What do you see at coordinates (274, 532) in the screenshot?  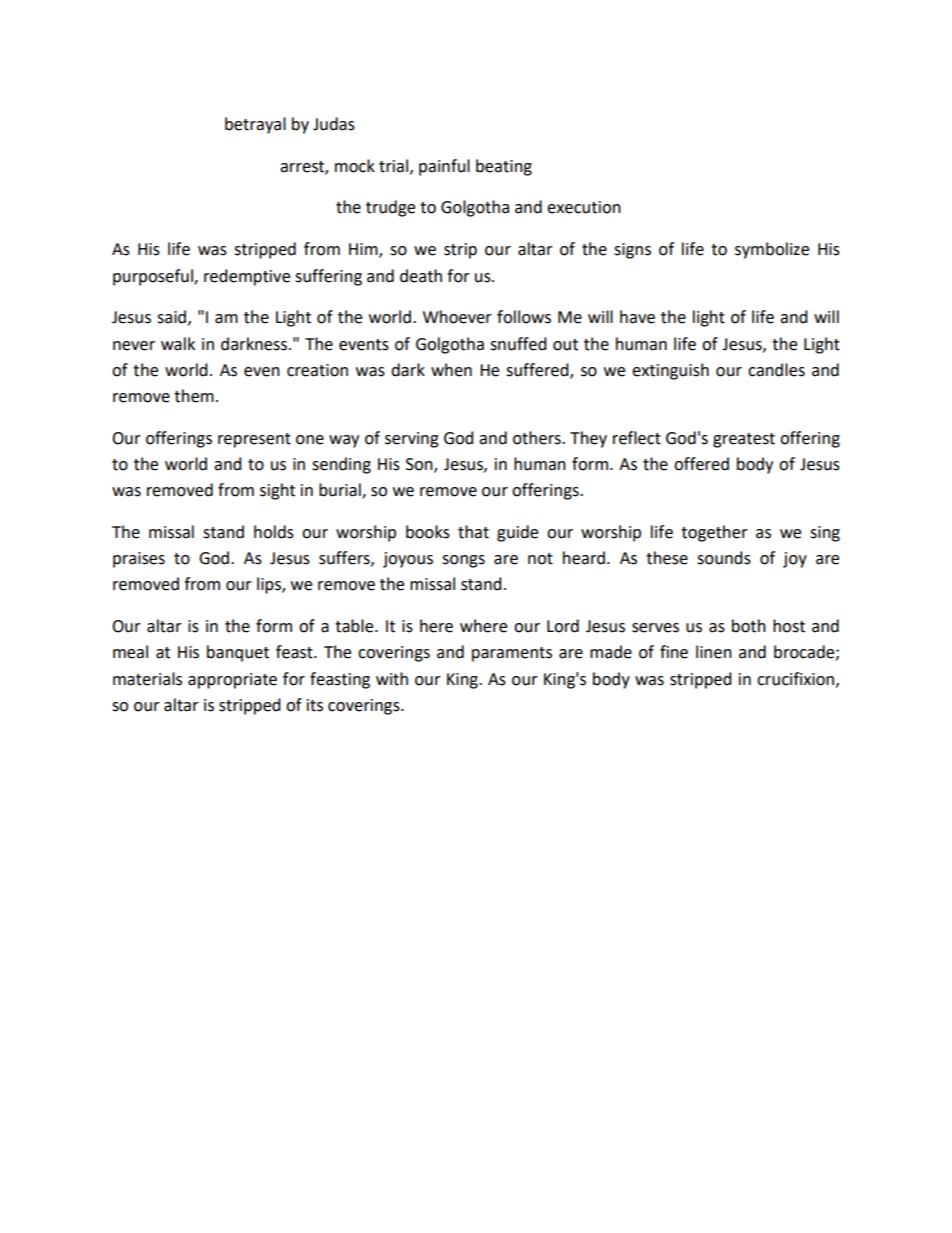 I see `holds` at bounding box center [274, 532].
